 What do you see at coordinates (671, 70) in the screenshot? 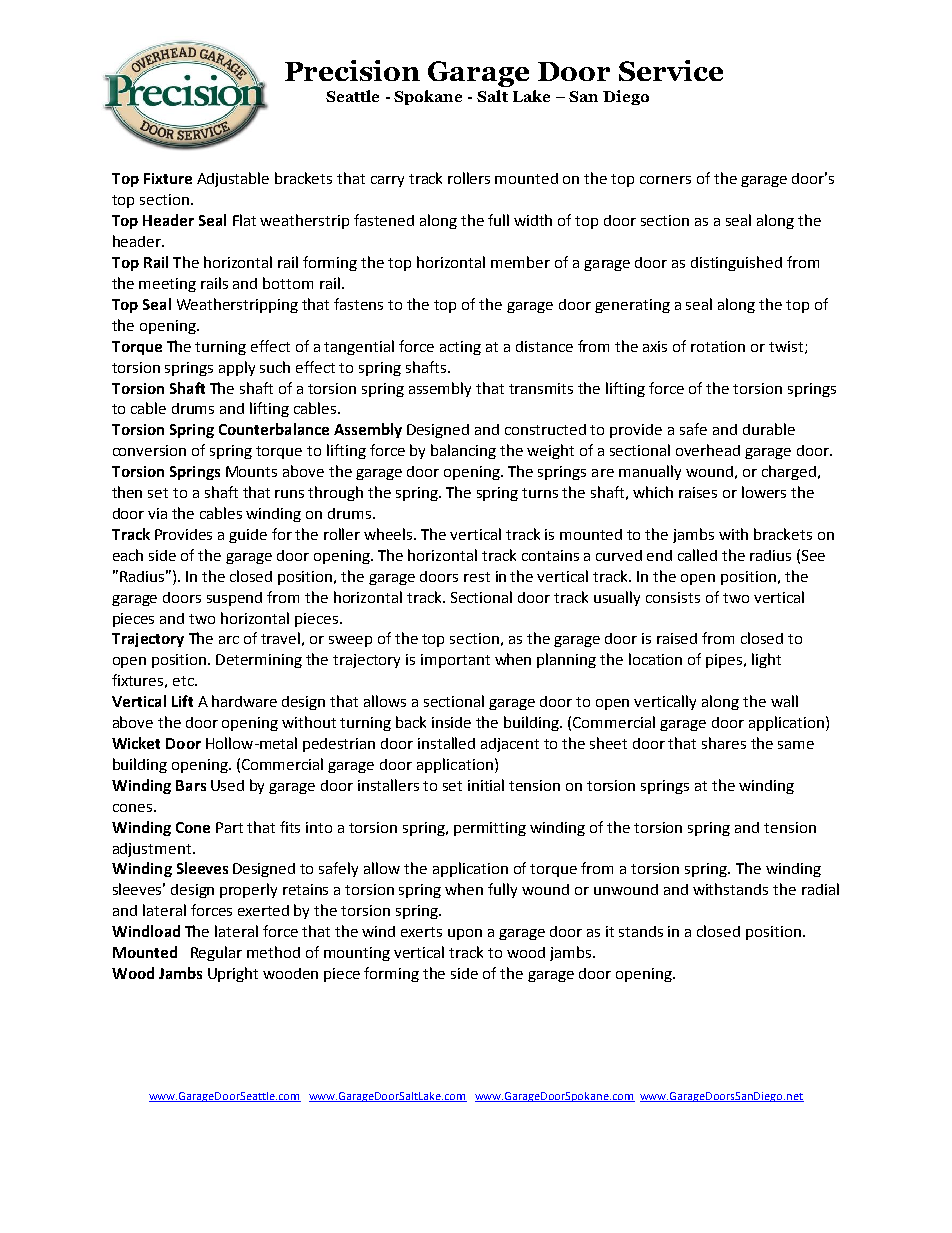
I see `Service` at bounding box center [671, 70].
